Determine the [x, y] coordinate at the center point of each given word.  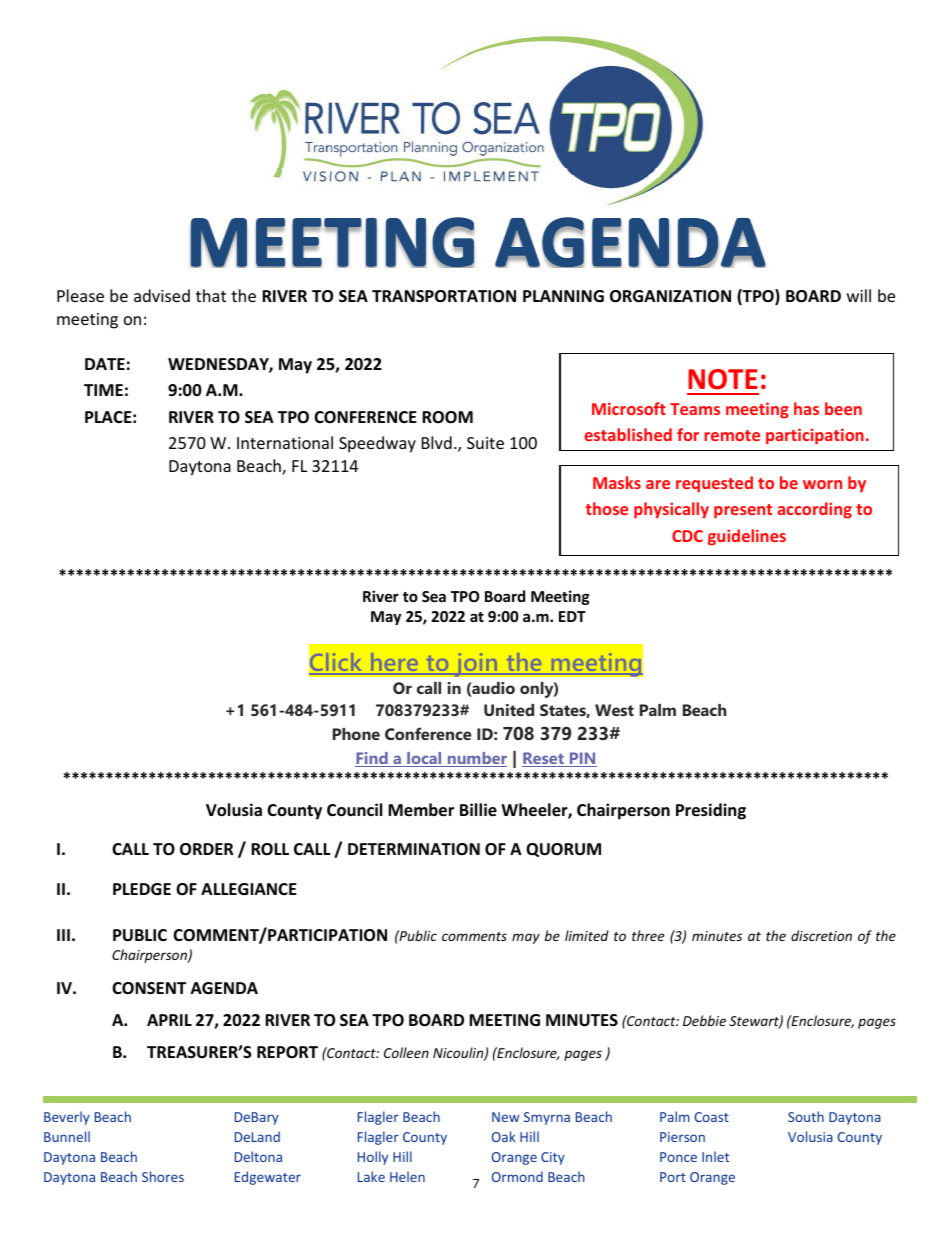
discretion [821, 935]
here [394, 663]
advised [162, 295]
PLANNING [563, 296]
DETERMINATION [414, 849]
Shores [163, 1176]
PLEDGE [142, 889]
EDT [572, 616]
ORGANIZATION [670, 296]
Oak [504, 1136]
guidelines [747, 537]
